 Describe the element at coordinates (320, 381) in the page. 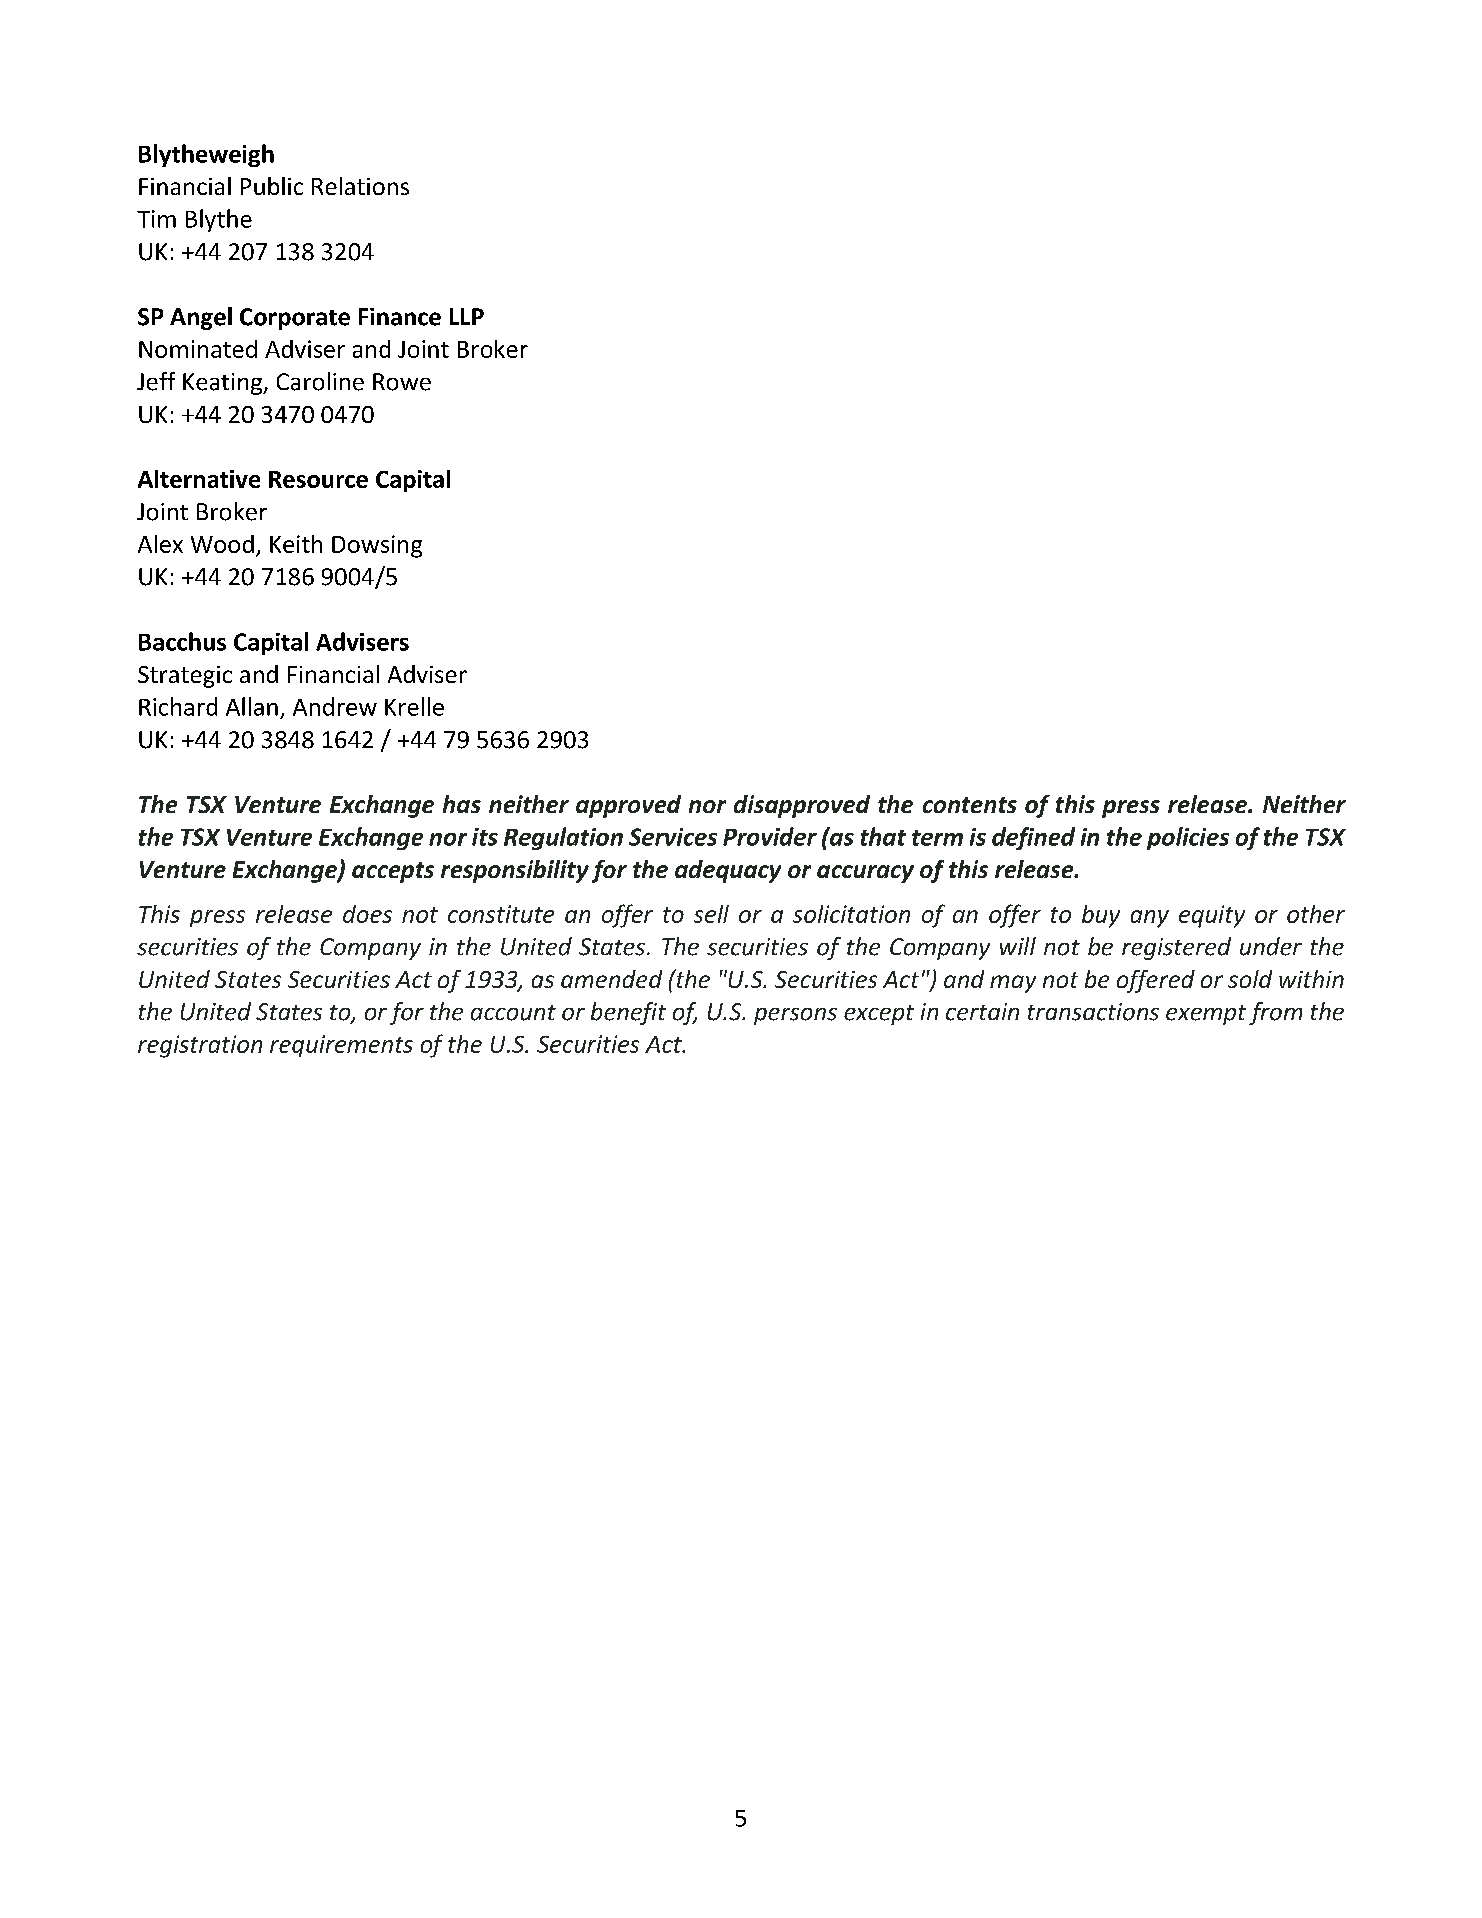

I see `Caroline` at that location.
